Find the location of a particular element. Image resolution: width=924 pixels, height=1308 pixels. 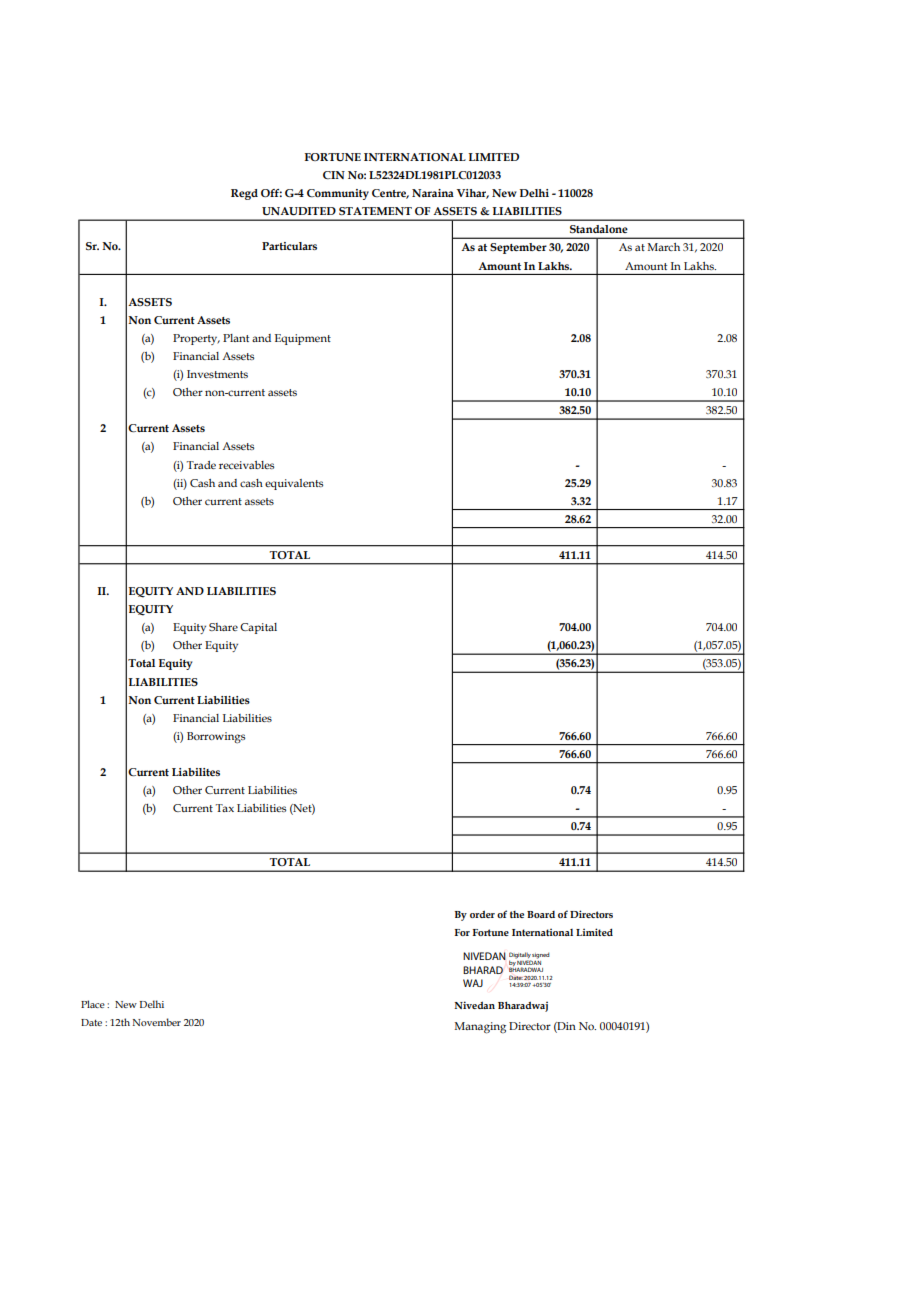

Standalone is located at coordinates (599, 229).
